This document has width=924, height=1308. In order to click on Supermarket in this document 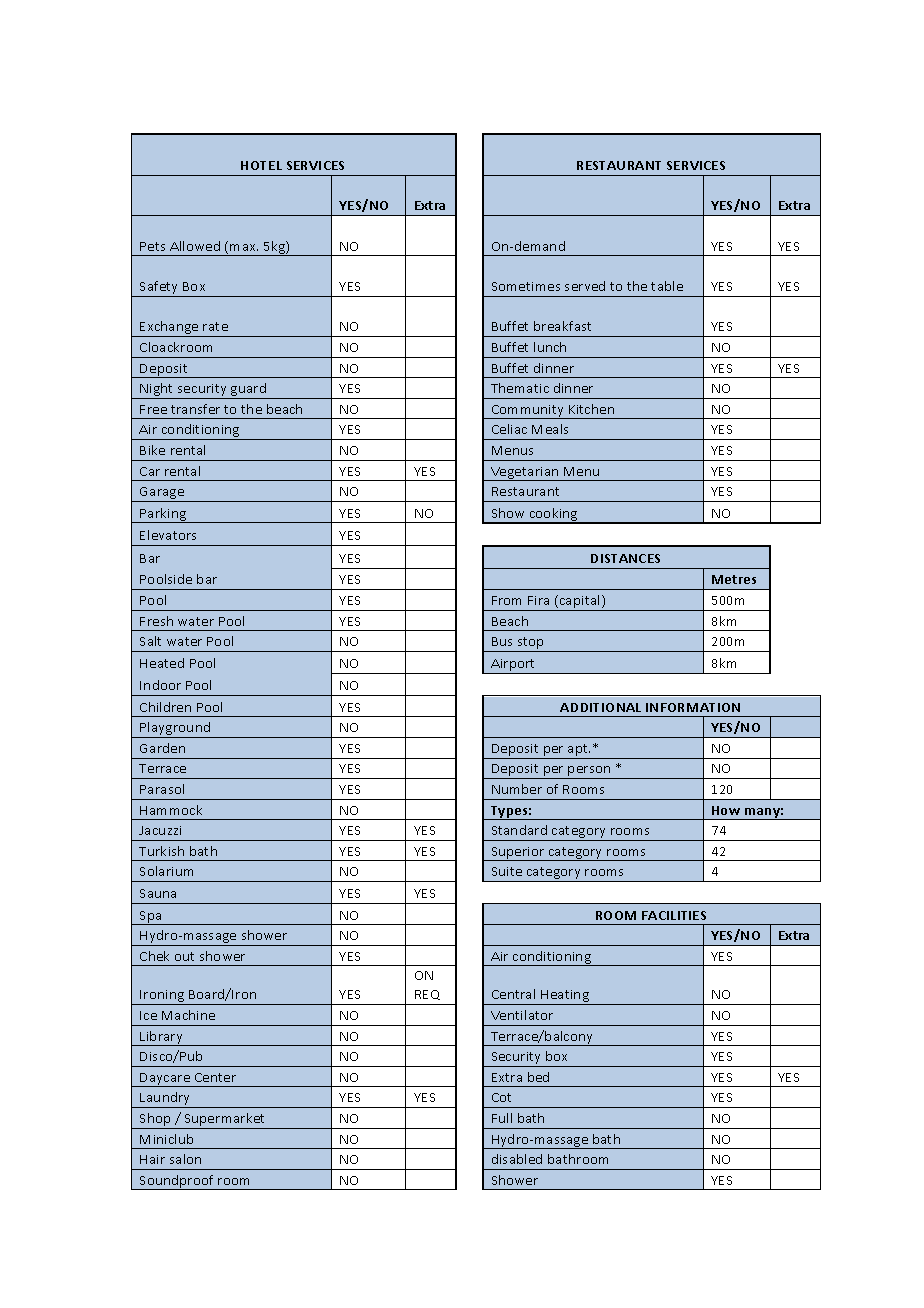, I will do `click(225, 1121)`.
